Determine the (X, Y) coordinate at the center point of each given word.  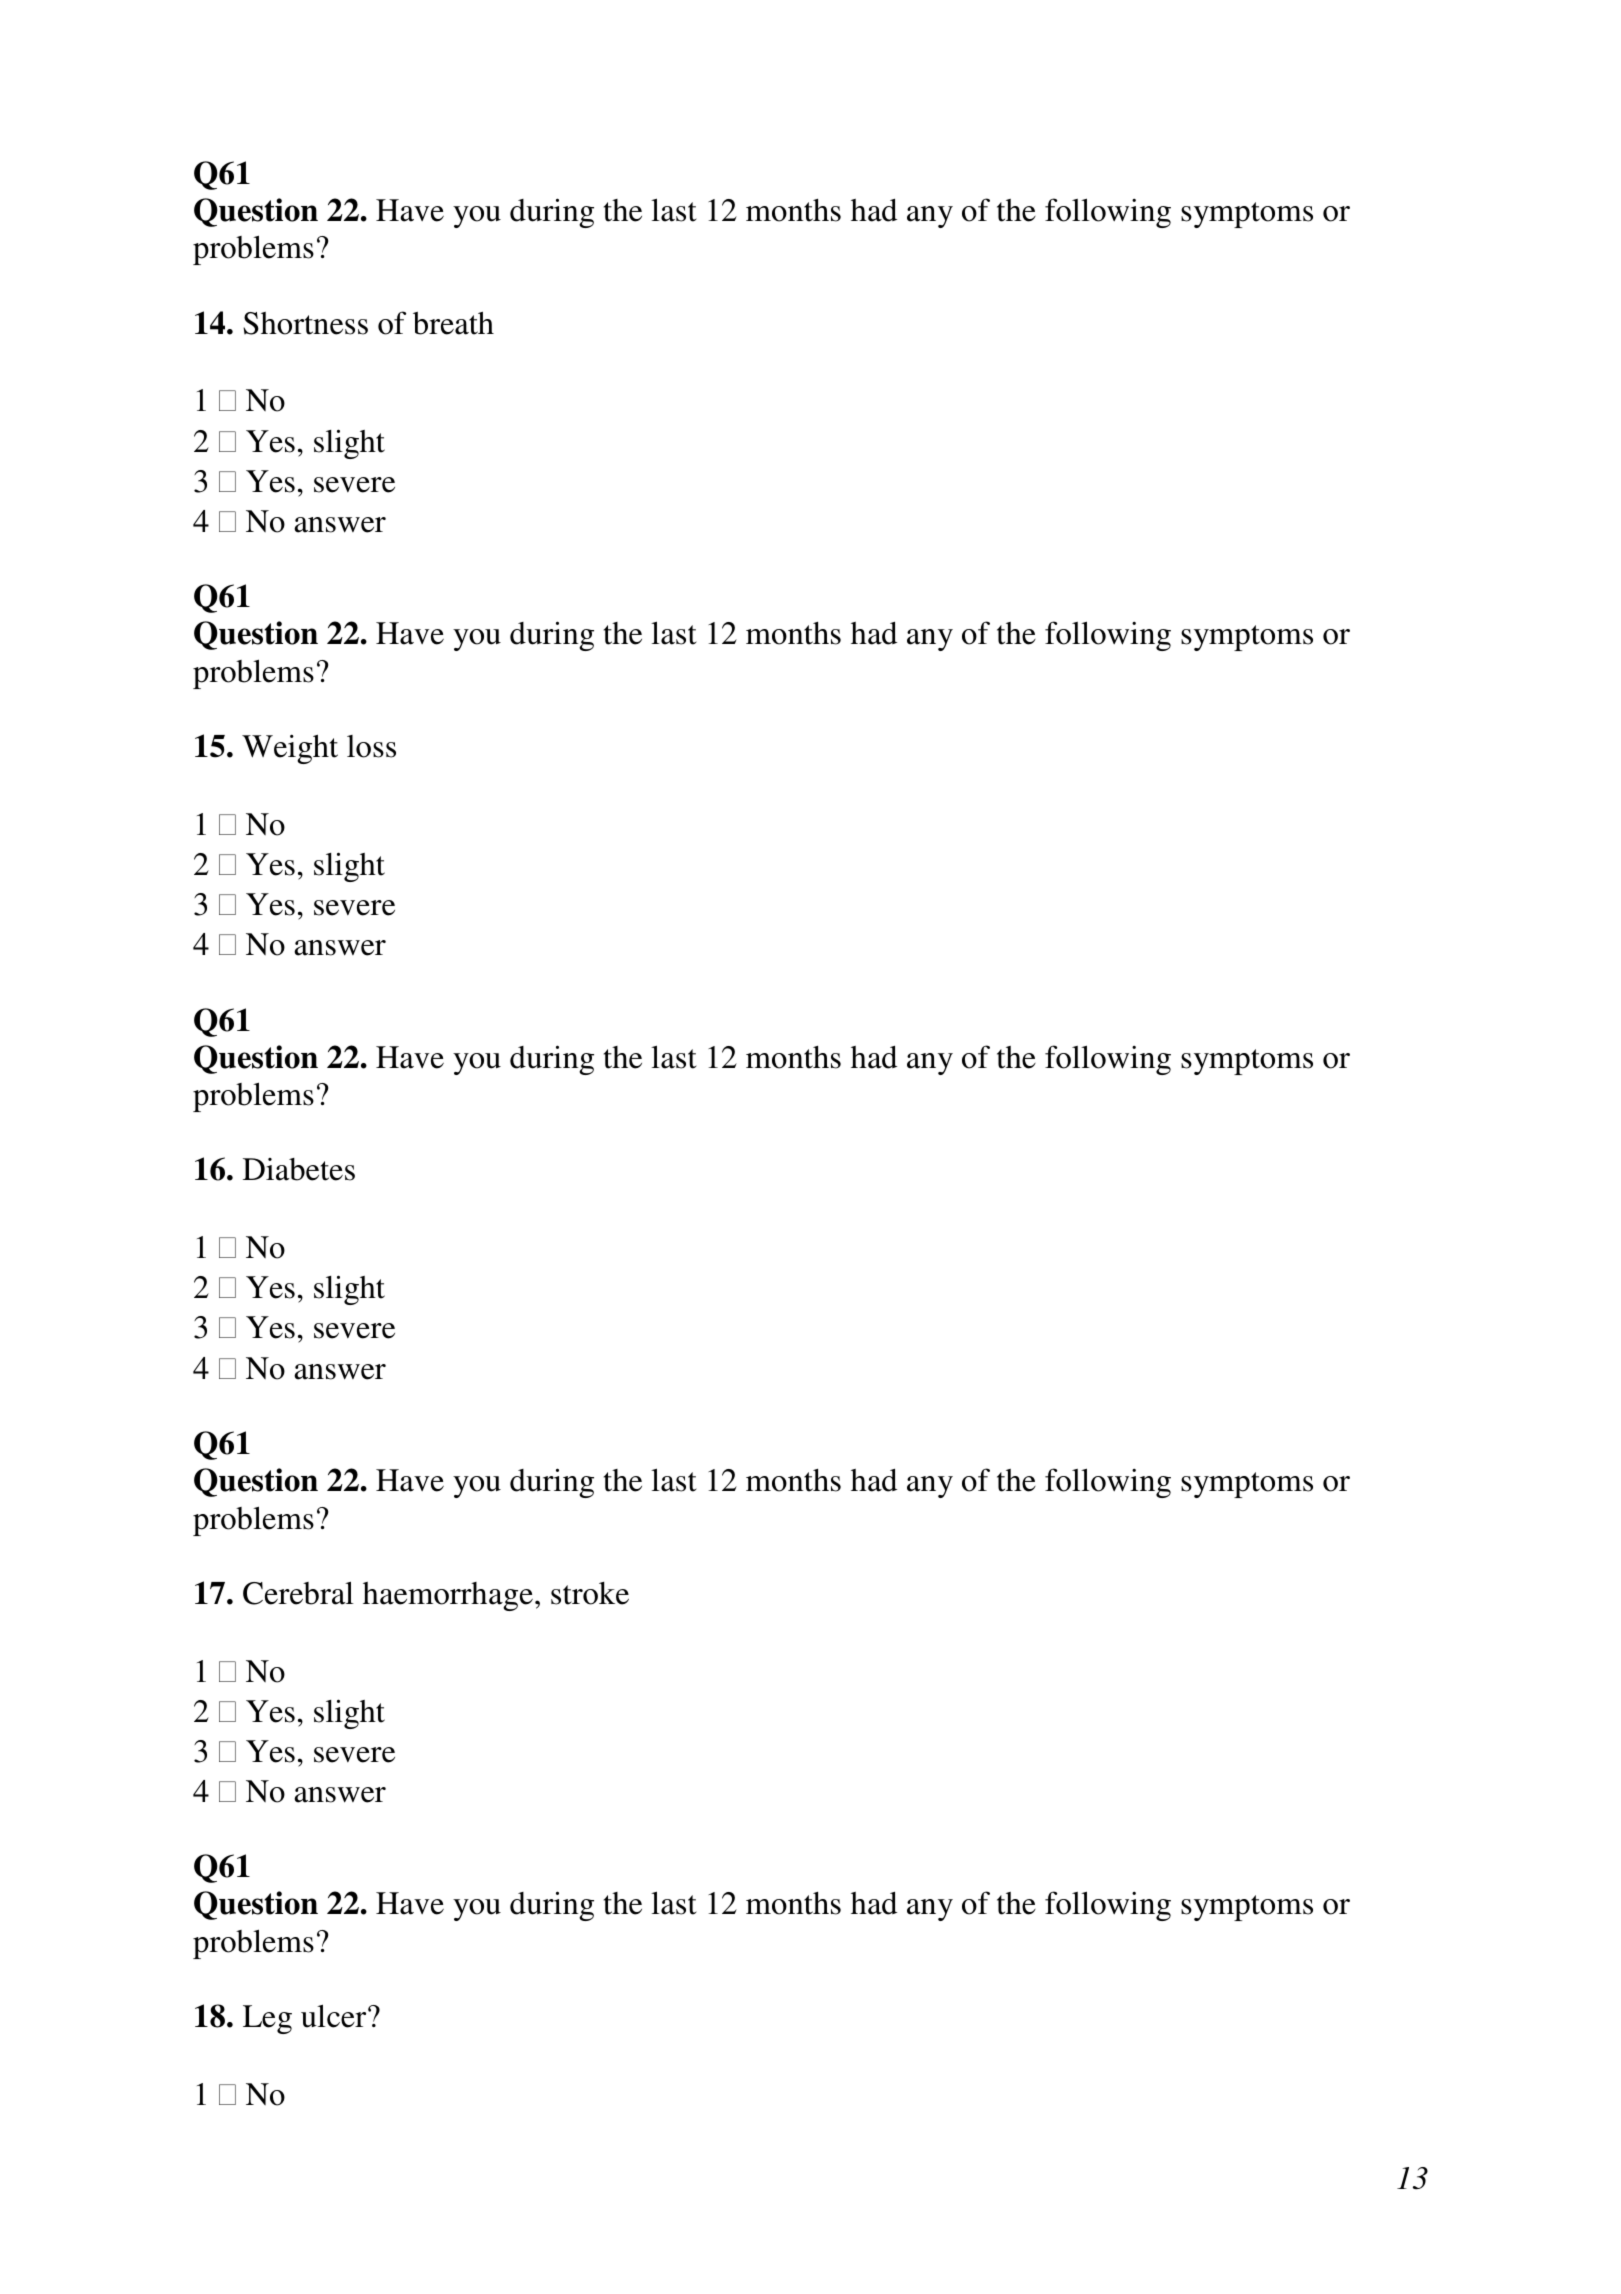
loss (371, 746)
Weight (290, 749)
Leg (267, 2019)
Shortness (305, 323)
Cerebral (298, 1593)
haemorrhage (448, 1596)
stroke (590, 1593)
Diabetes (299, 1169)
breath (453, 323)
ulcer (335, 2016)
